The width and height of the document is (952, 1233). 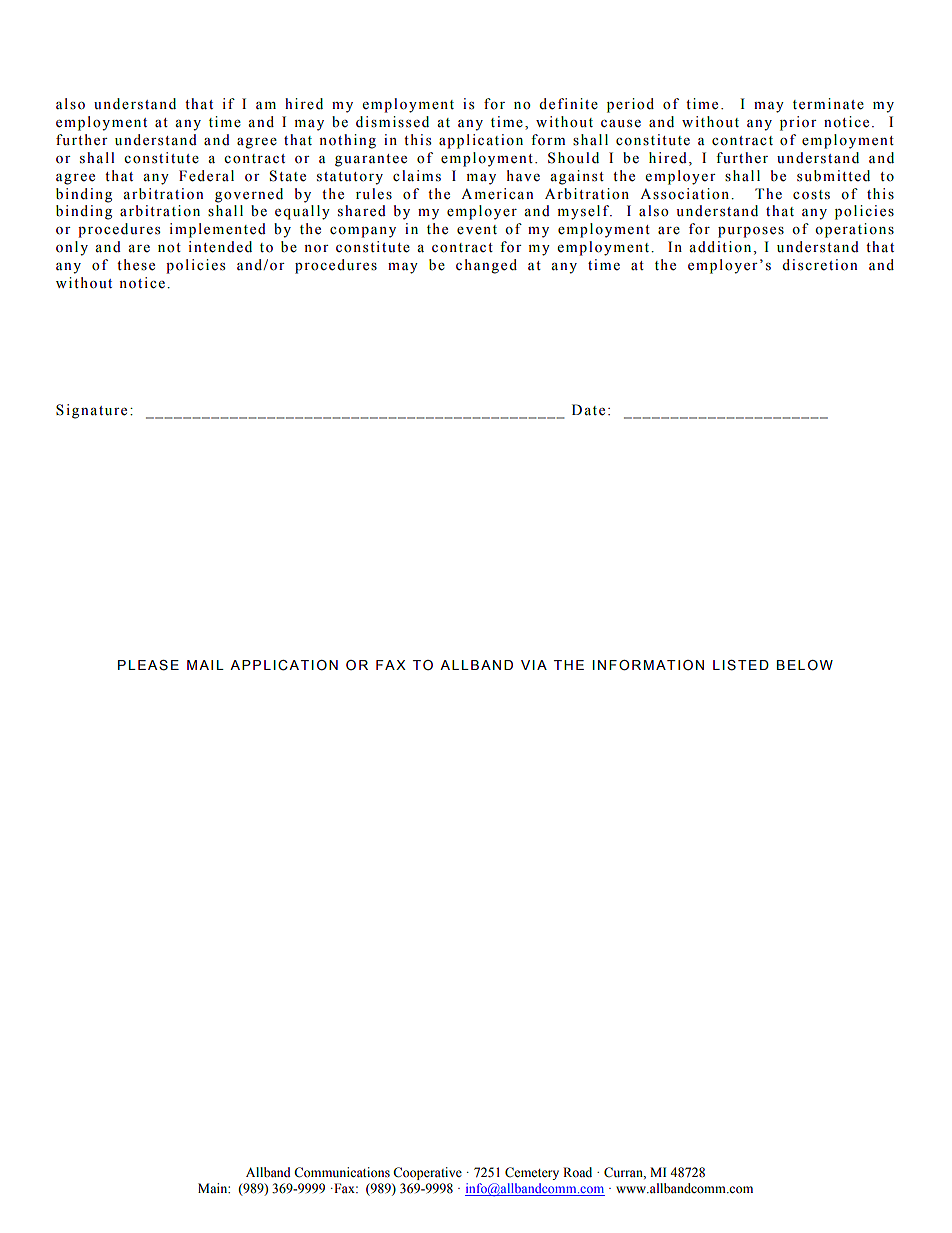 What do you see at coordinates (392, 122) in the document?
I see `dismissed` at bounding box center [392, 122].
